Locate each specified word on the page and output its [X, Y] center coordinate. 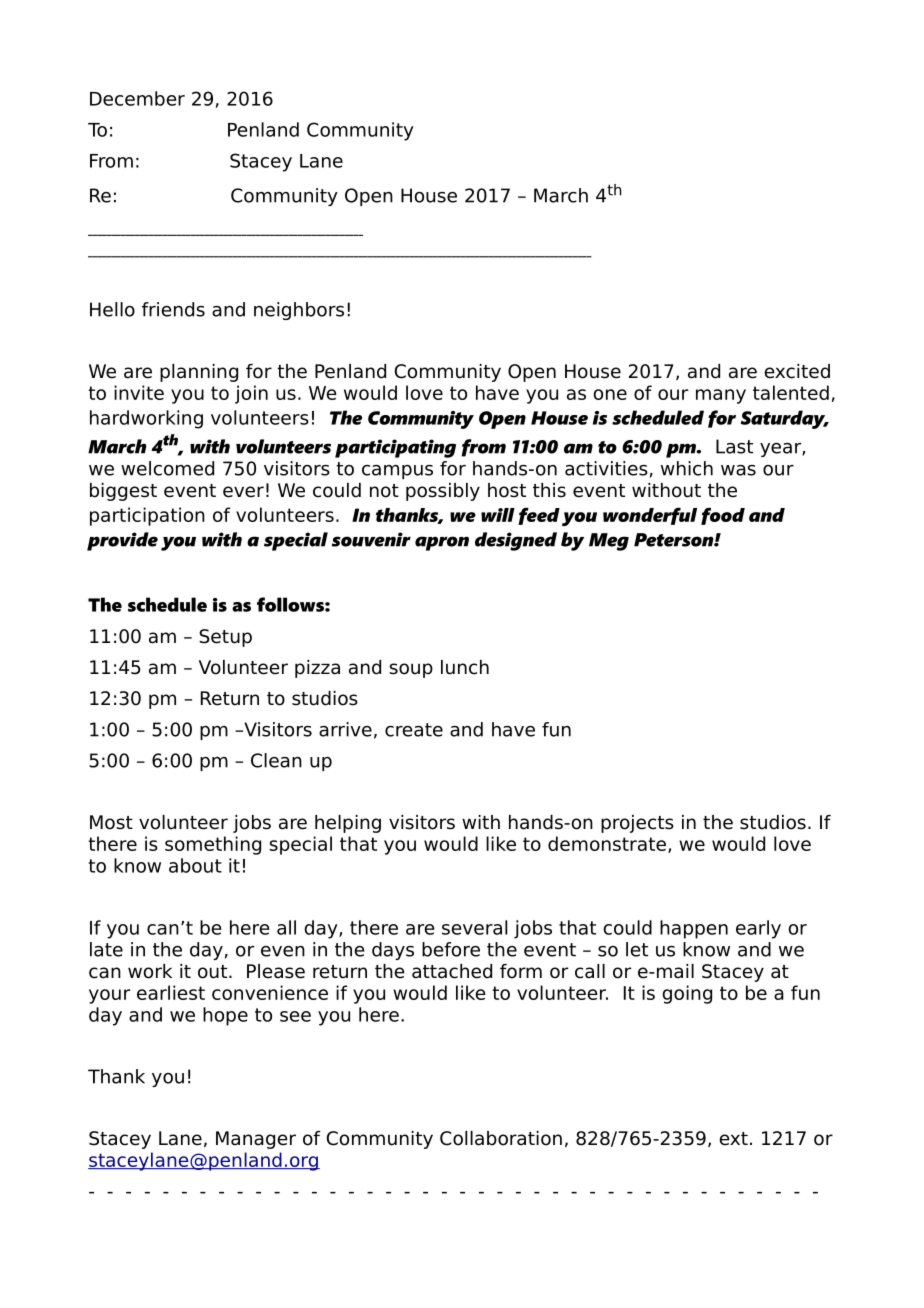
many [721, 396]
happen [694, 929]
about [195, 865]
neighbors [299, 311]
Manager [256, 1140]
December [137, 98]
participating [395, 448]
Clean [276, 760]
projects [637, 824]
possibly [443, 492]
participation [147, 516]
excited [797, 371]
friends [173, 309]
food [723, 516]
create [414, 730]
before [451, 949]
